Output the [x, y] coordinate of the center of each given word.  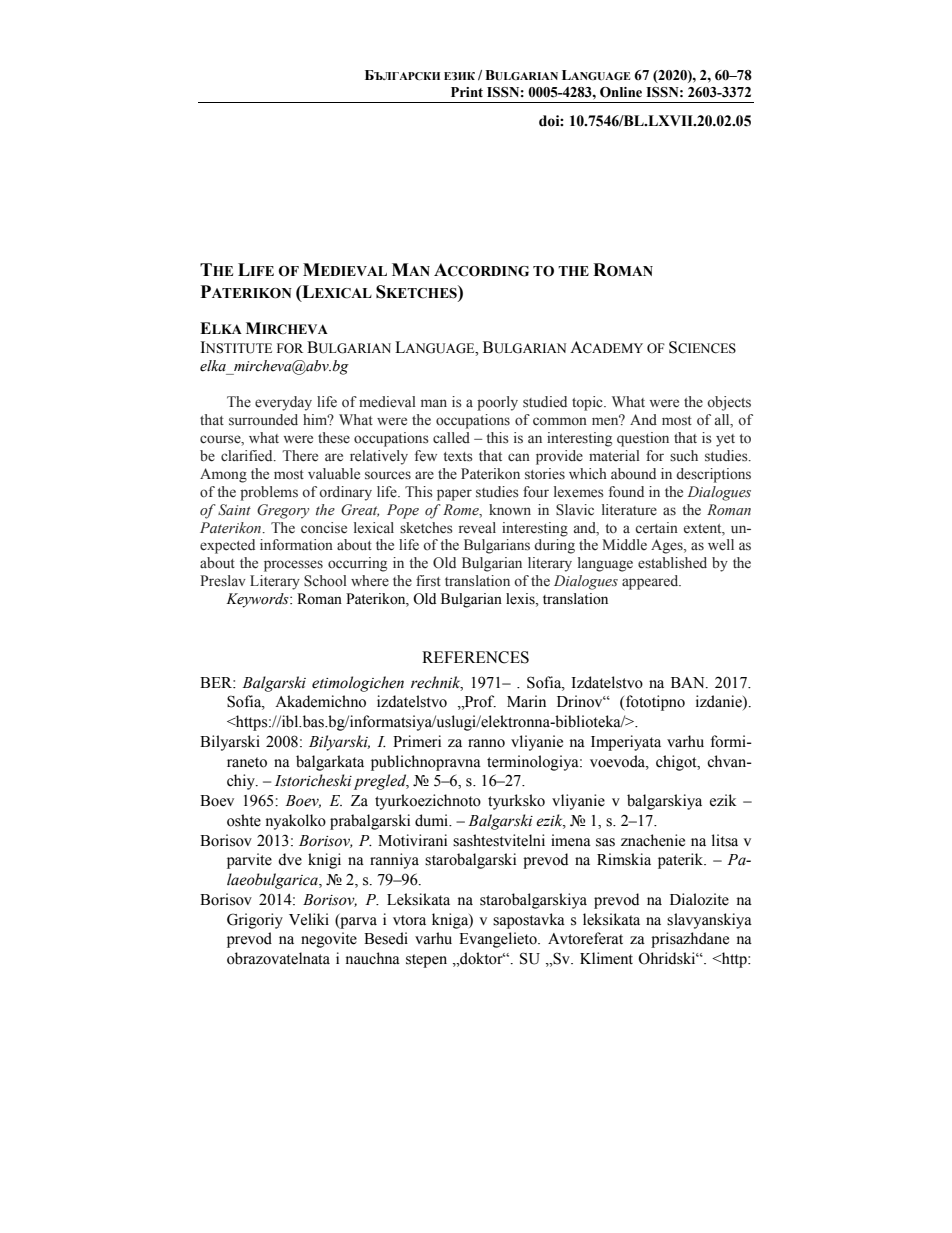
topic [588, 403]
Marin [526, 701]
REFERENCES [475, 657]
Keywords [258, 600]
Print [467, 92]
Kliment [606, 958]
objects [729, 403]
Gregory [283, 511]
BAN [689, 682]
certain [656, 527]
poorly [497, 403]
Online [621, 92]
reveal [477, 528]
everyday [283, 403]
